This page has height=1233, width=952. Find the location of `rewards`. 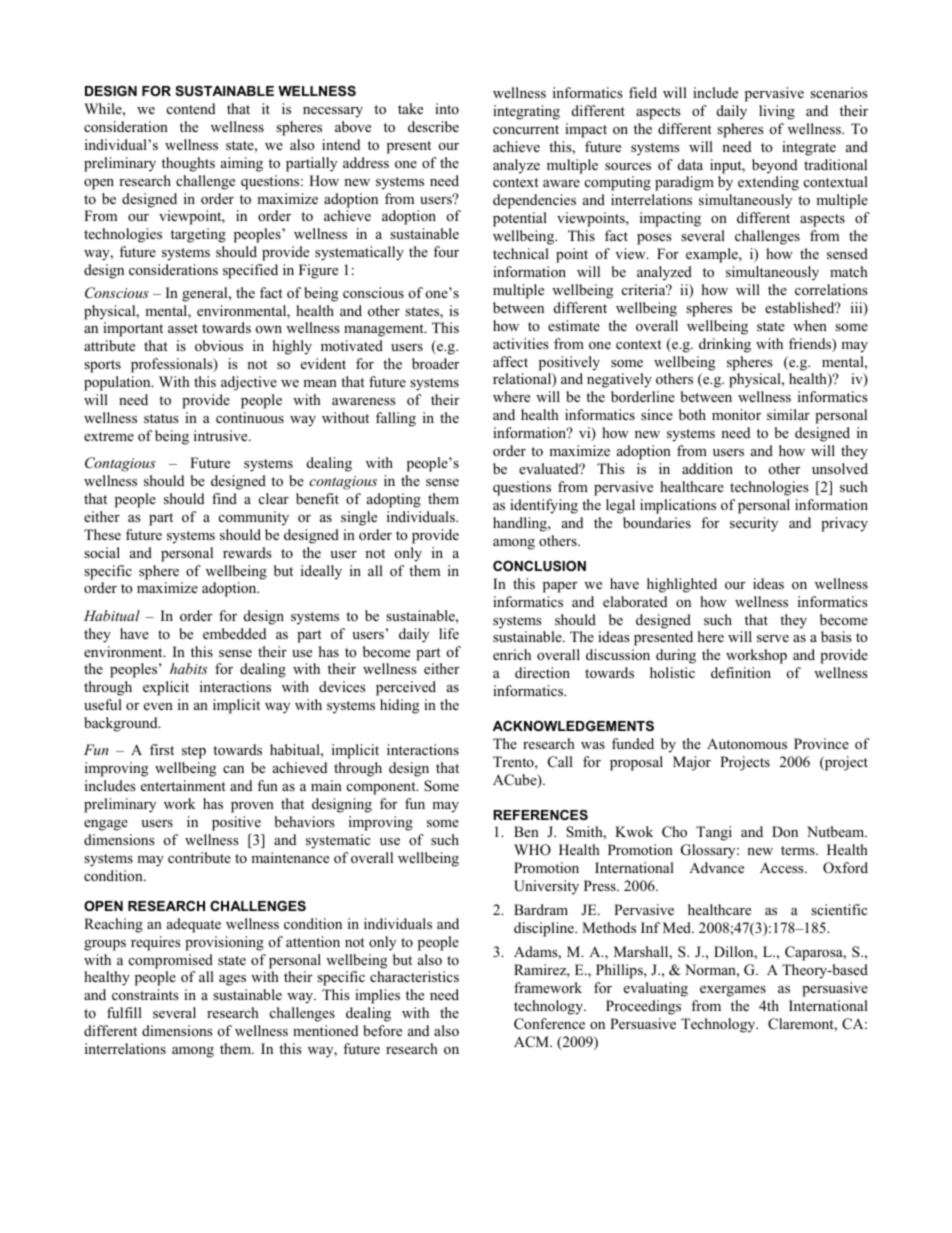

rewards is located at coordinates (247, 552).
